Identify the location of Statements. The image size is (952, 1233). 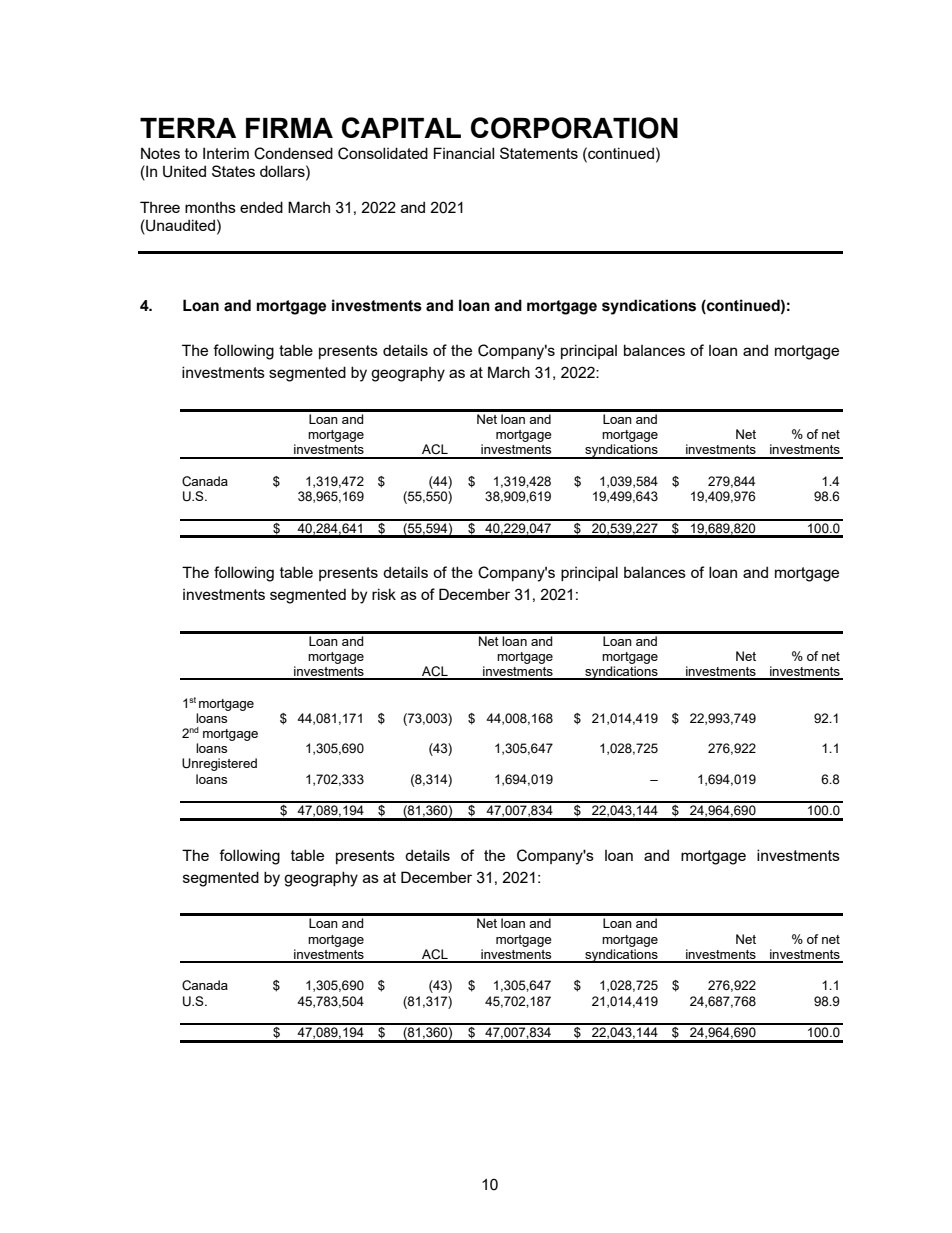
(539, 153).
